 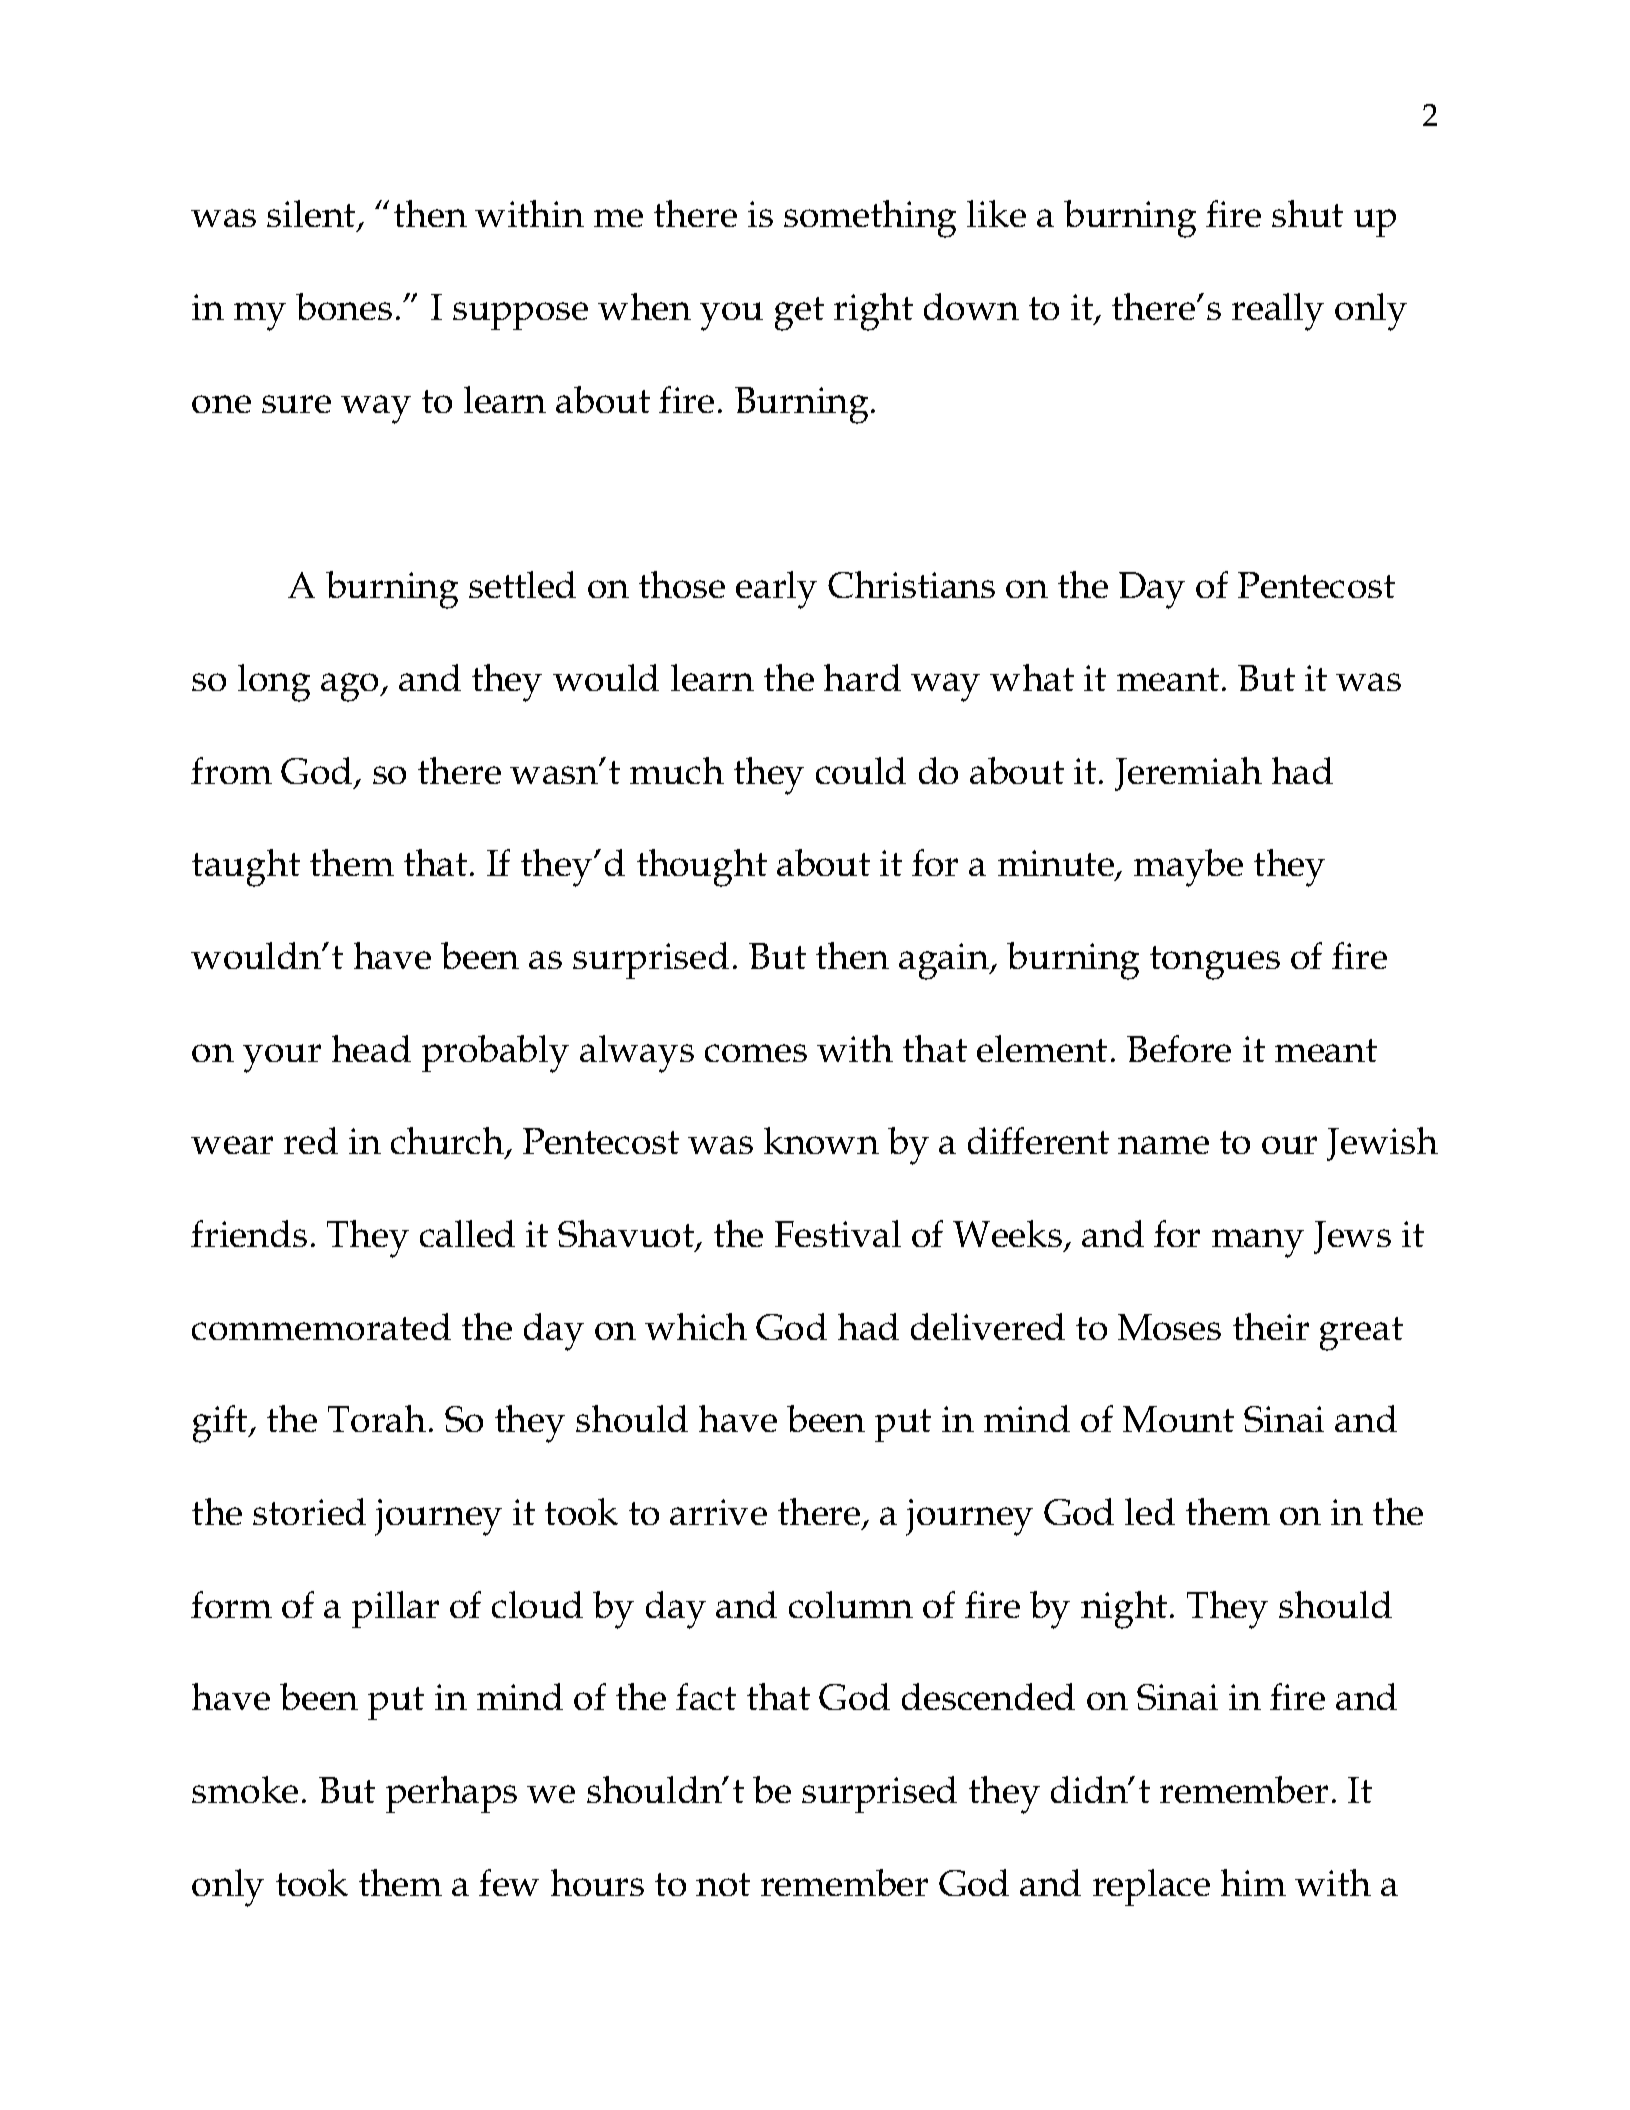 What do you see at coordinates (1253, 1882) in the image?
I see `him` at bounding box center [1253, 1882].
